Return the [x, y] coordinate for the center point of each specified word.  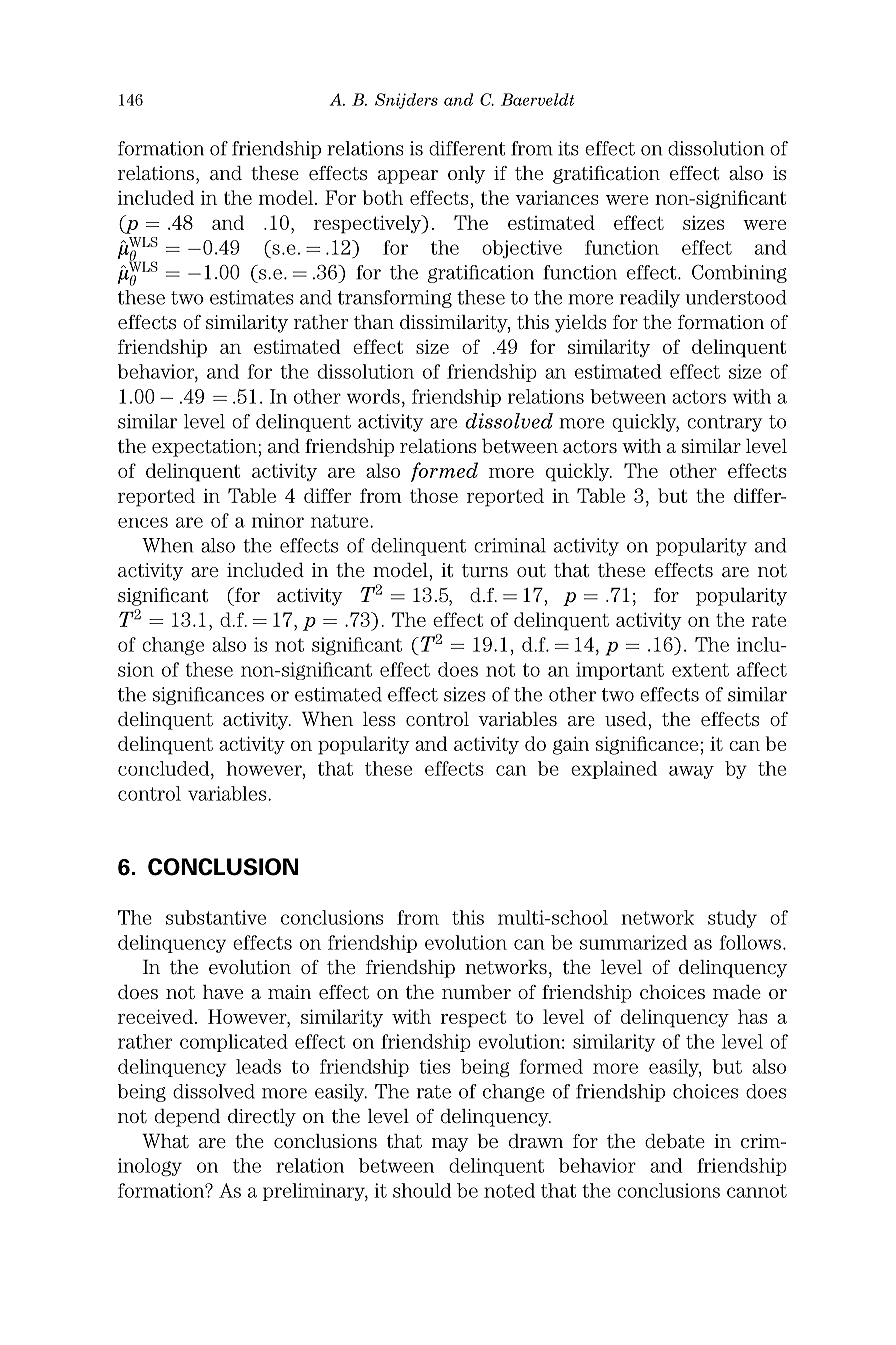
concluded [165, 768]
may [450, 1145]
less [379, 719]
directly [262, 1117]
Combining [739, 274]
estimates [252, 297]
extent [700, 670]
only [466, 175]
